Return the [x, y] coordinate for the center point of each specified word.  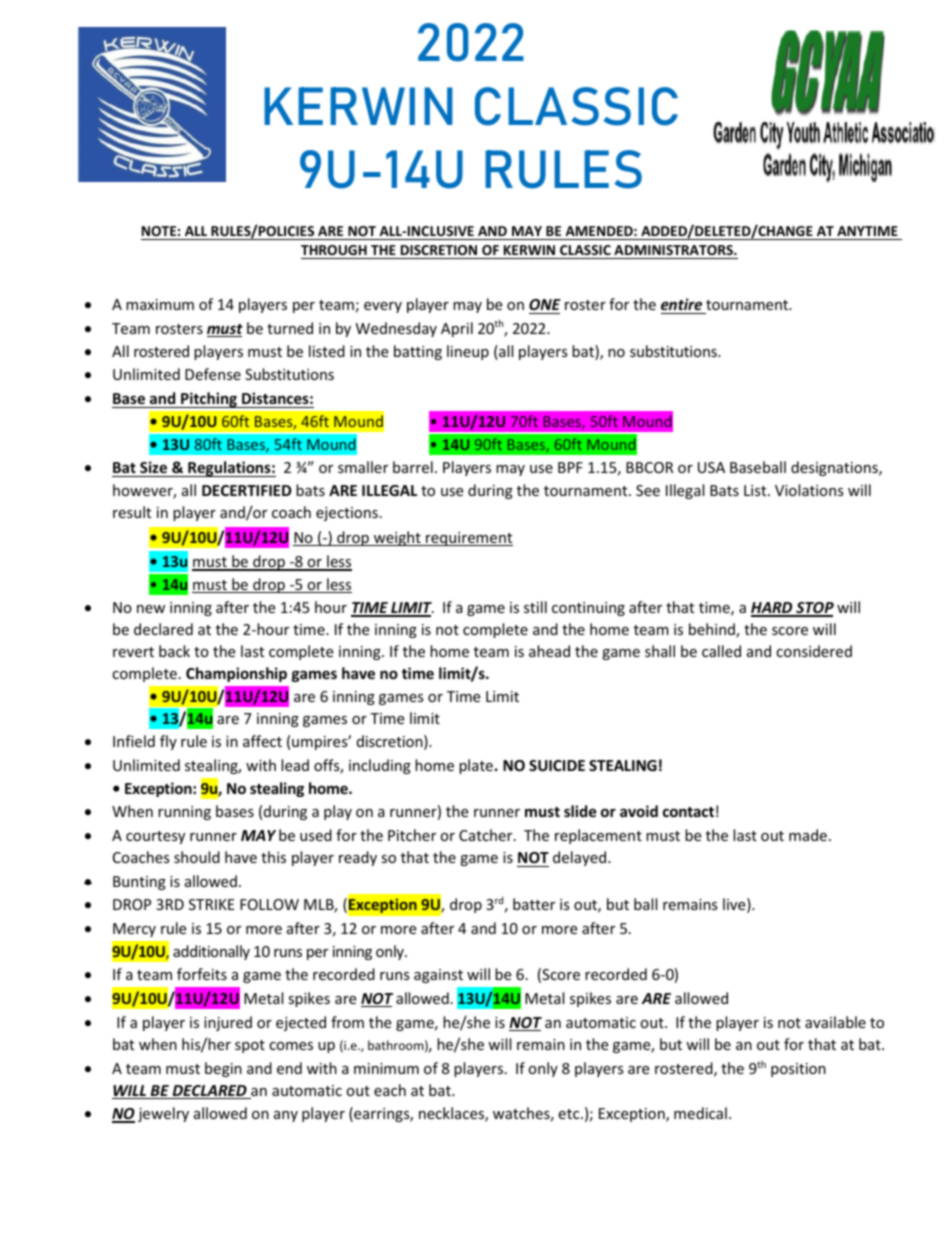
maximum [160, 304]
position [798, 1070]
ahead [549, 651]
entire [681, 304]
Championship [236, 674]
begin [223, 1069]
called [721, 651]
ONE [545, 304]
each [390, 1090]
